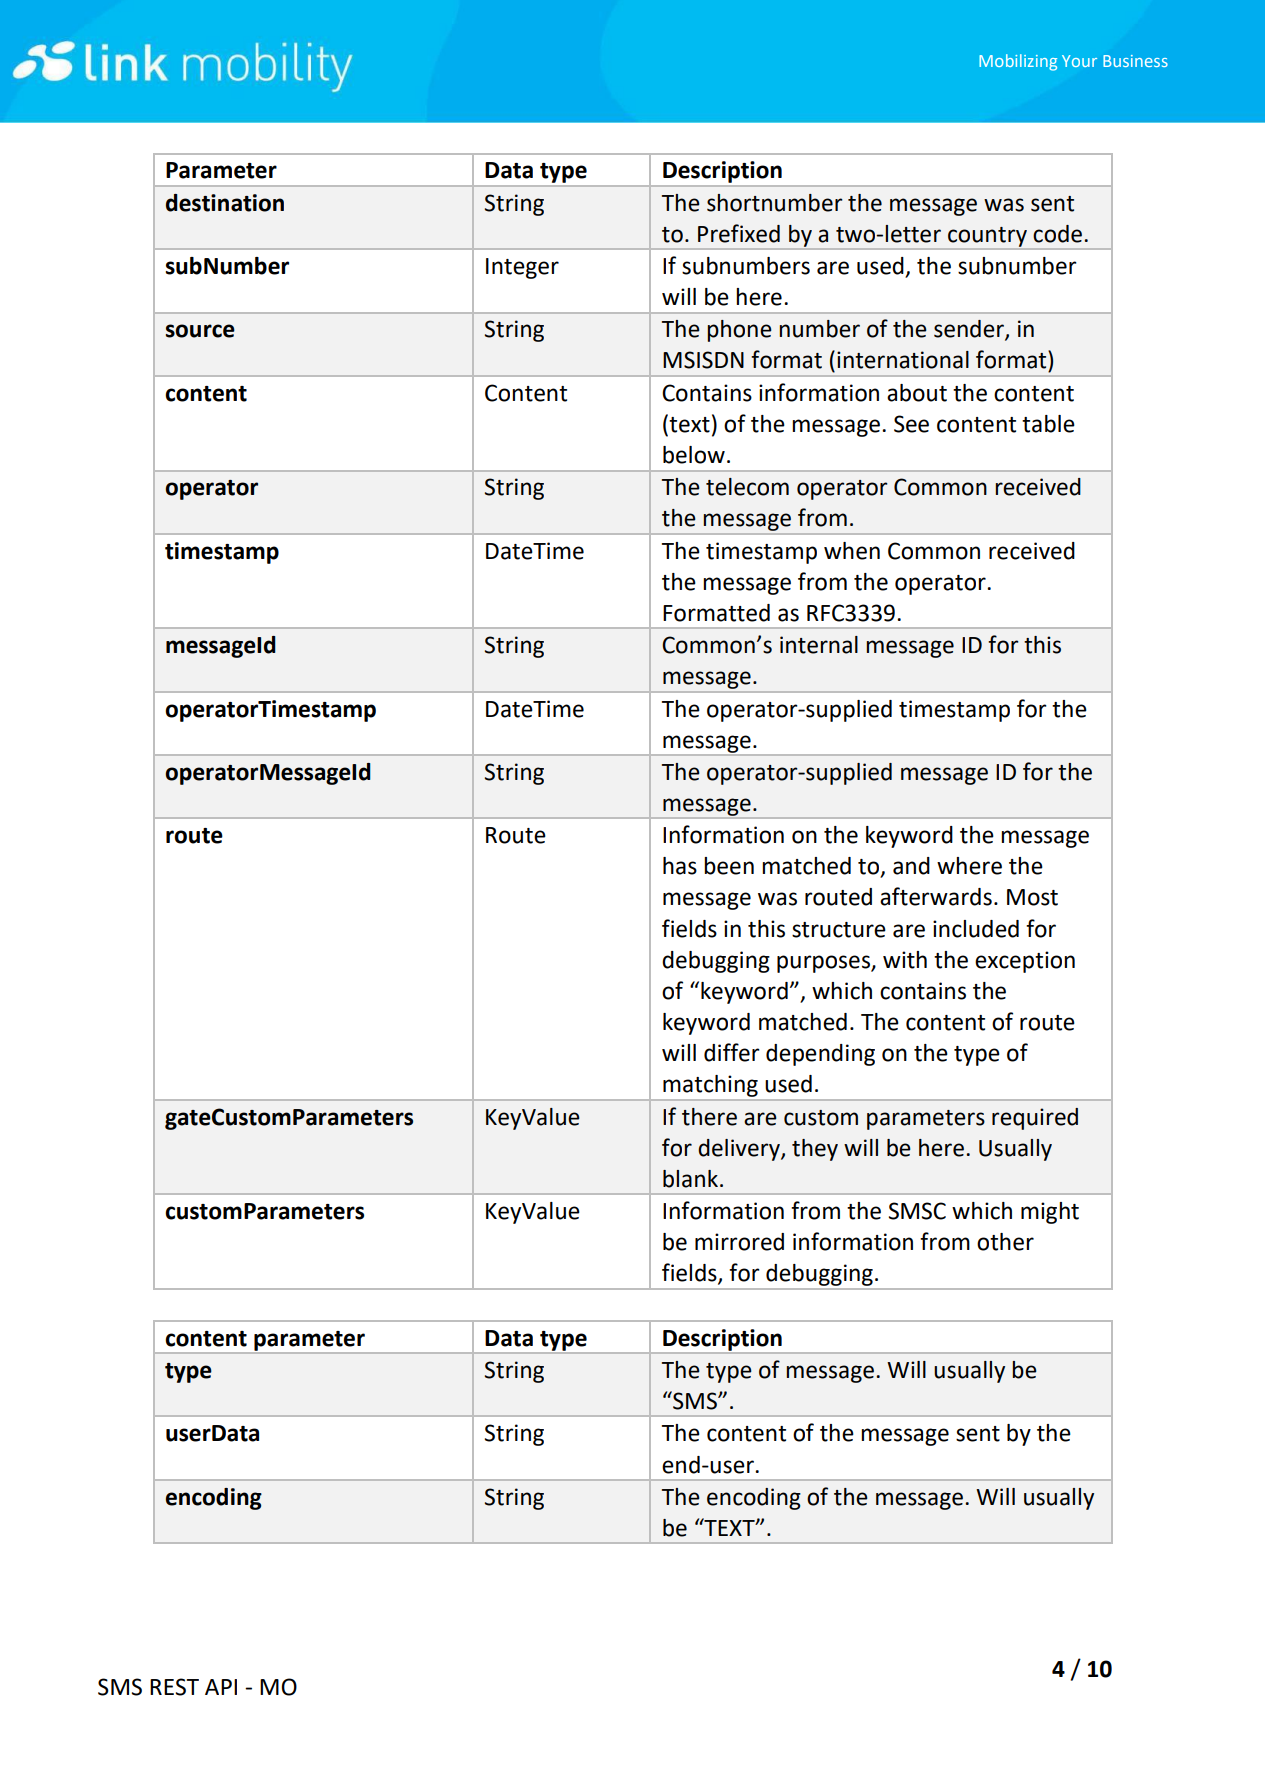 This document has height=1790, width=1265. What do you see at coordinates (221, 1687) in the document?
I see `API` at bounding box center [221, 1687].
